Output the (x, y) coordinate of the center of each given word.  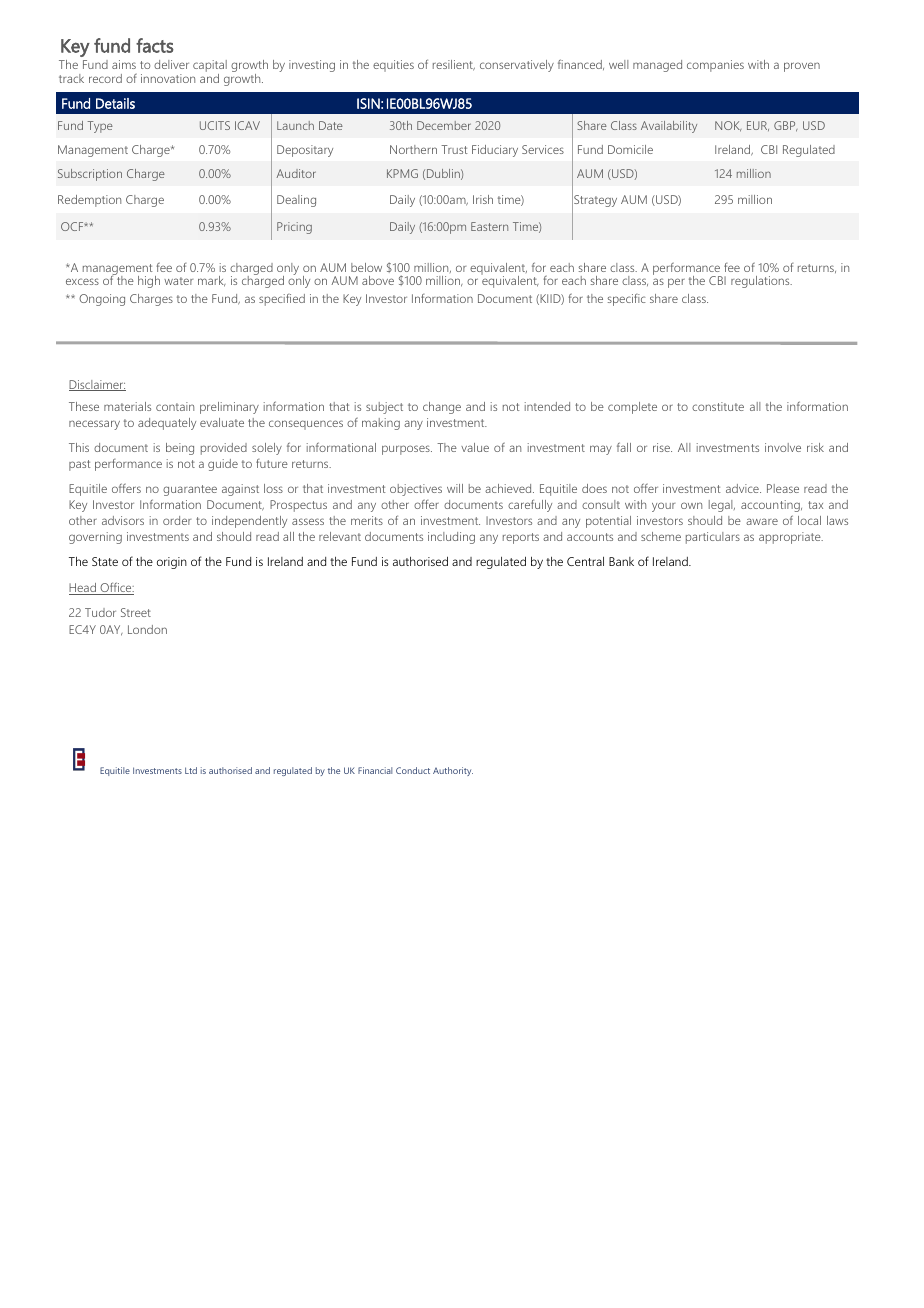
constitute (718, 406)
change (442, 408)
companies (715, 66)
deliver (171, 64)
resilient (454, 65)
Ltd (191, 770)
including (451, 538)
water (178, 281)
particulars (713, 538)
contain (175, 406)
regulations (761, 282)
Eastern (489, 226)
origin (172, 563)
